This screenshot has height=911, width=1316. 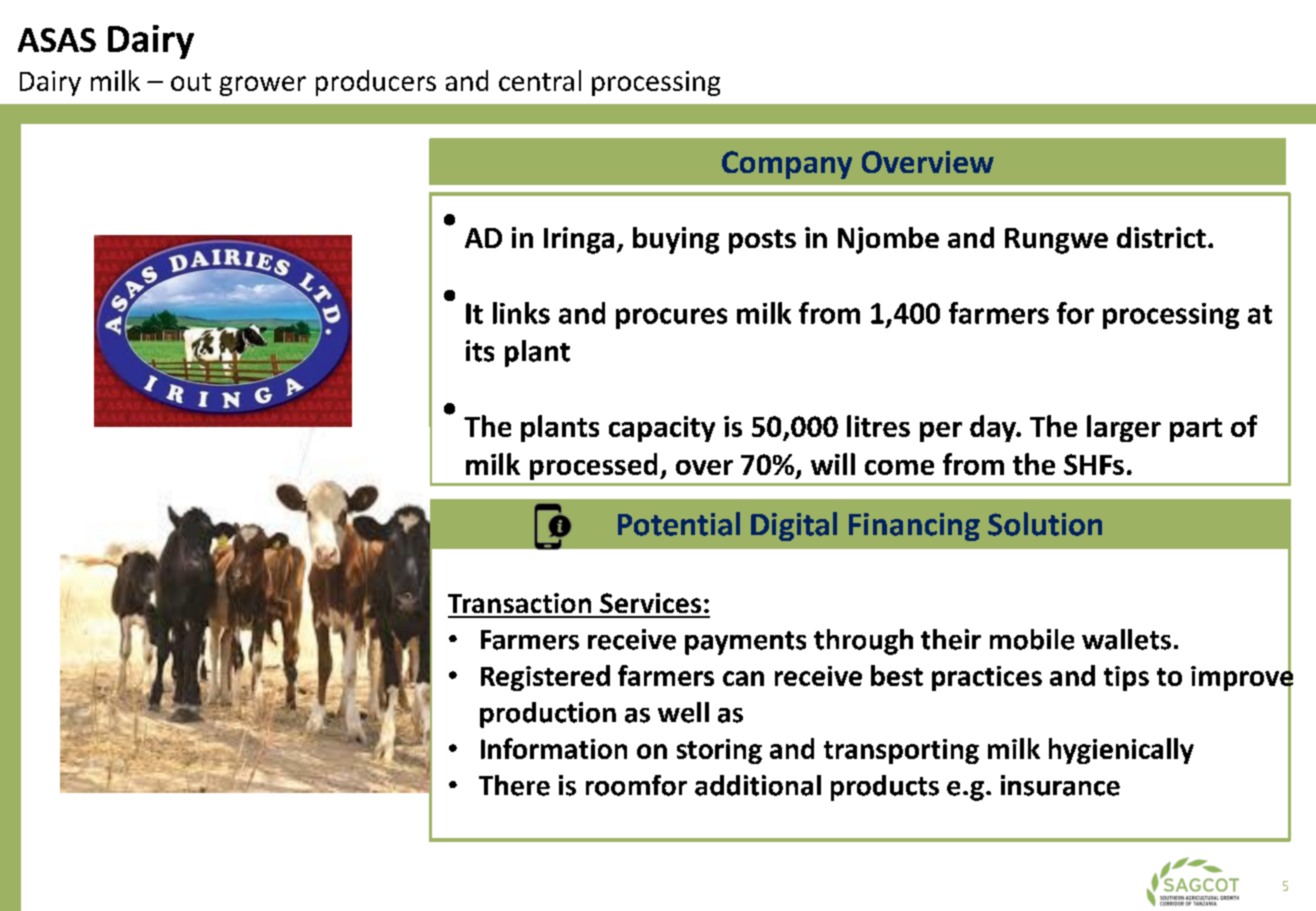 What do you see at coordinates (191, 82) in the screenshot?
I see `out` at bounding box center [191, 82].
